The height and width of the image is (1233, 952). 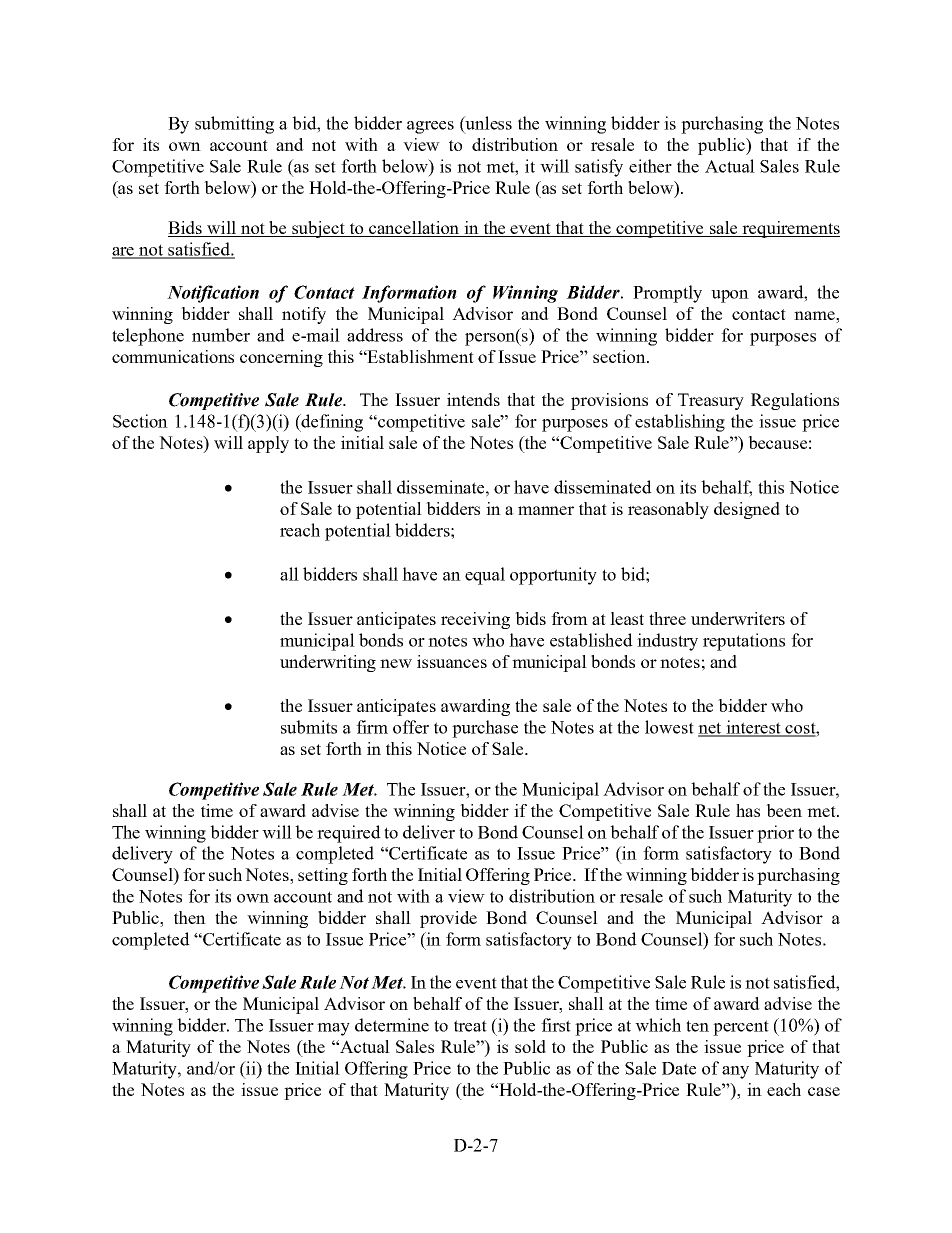 I want to click on may, so click(x=333, y=1029).
